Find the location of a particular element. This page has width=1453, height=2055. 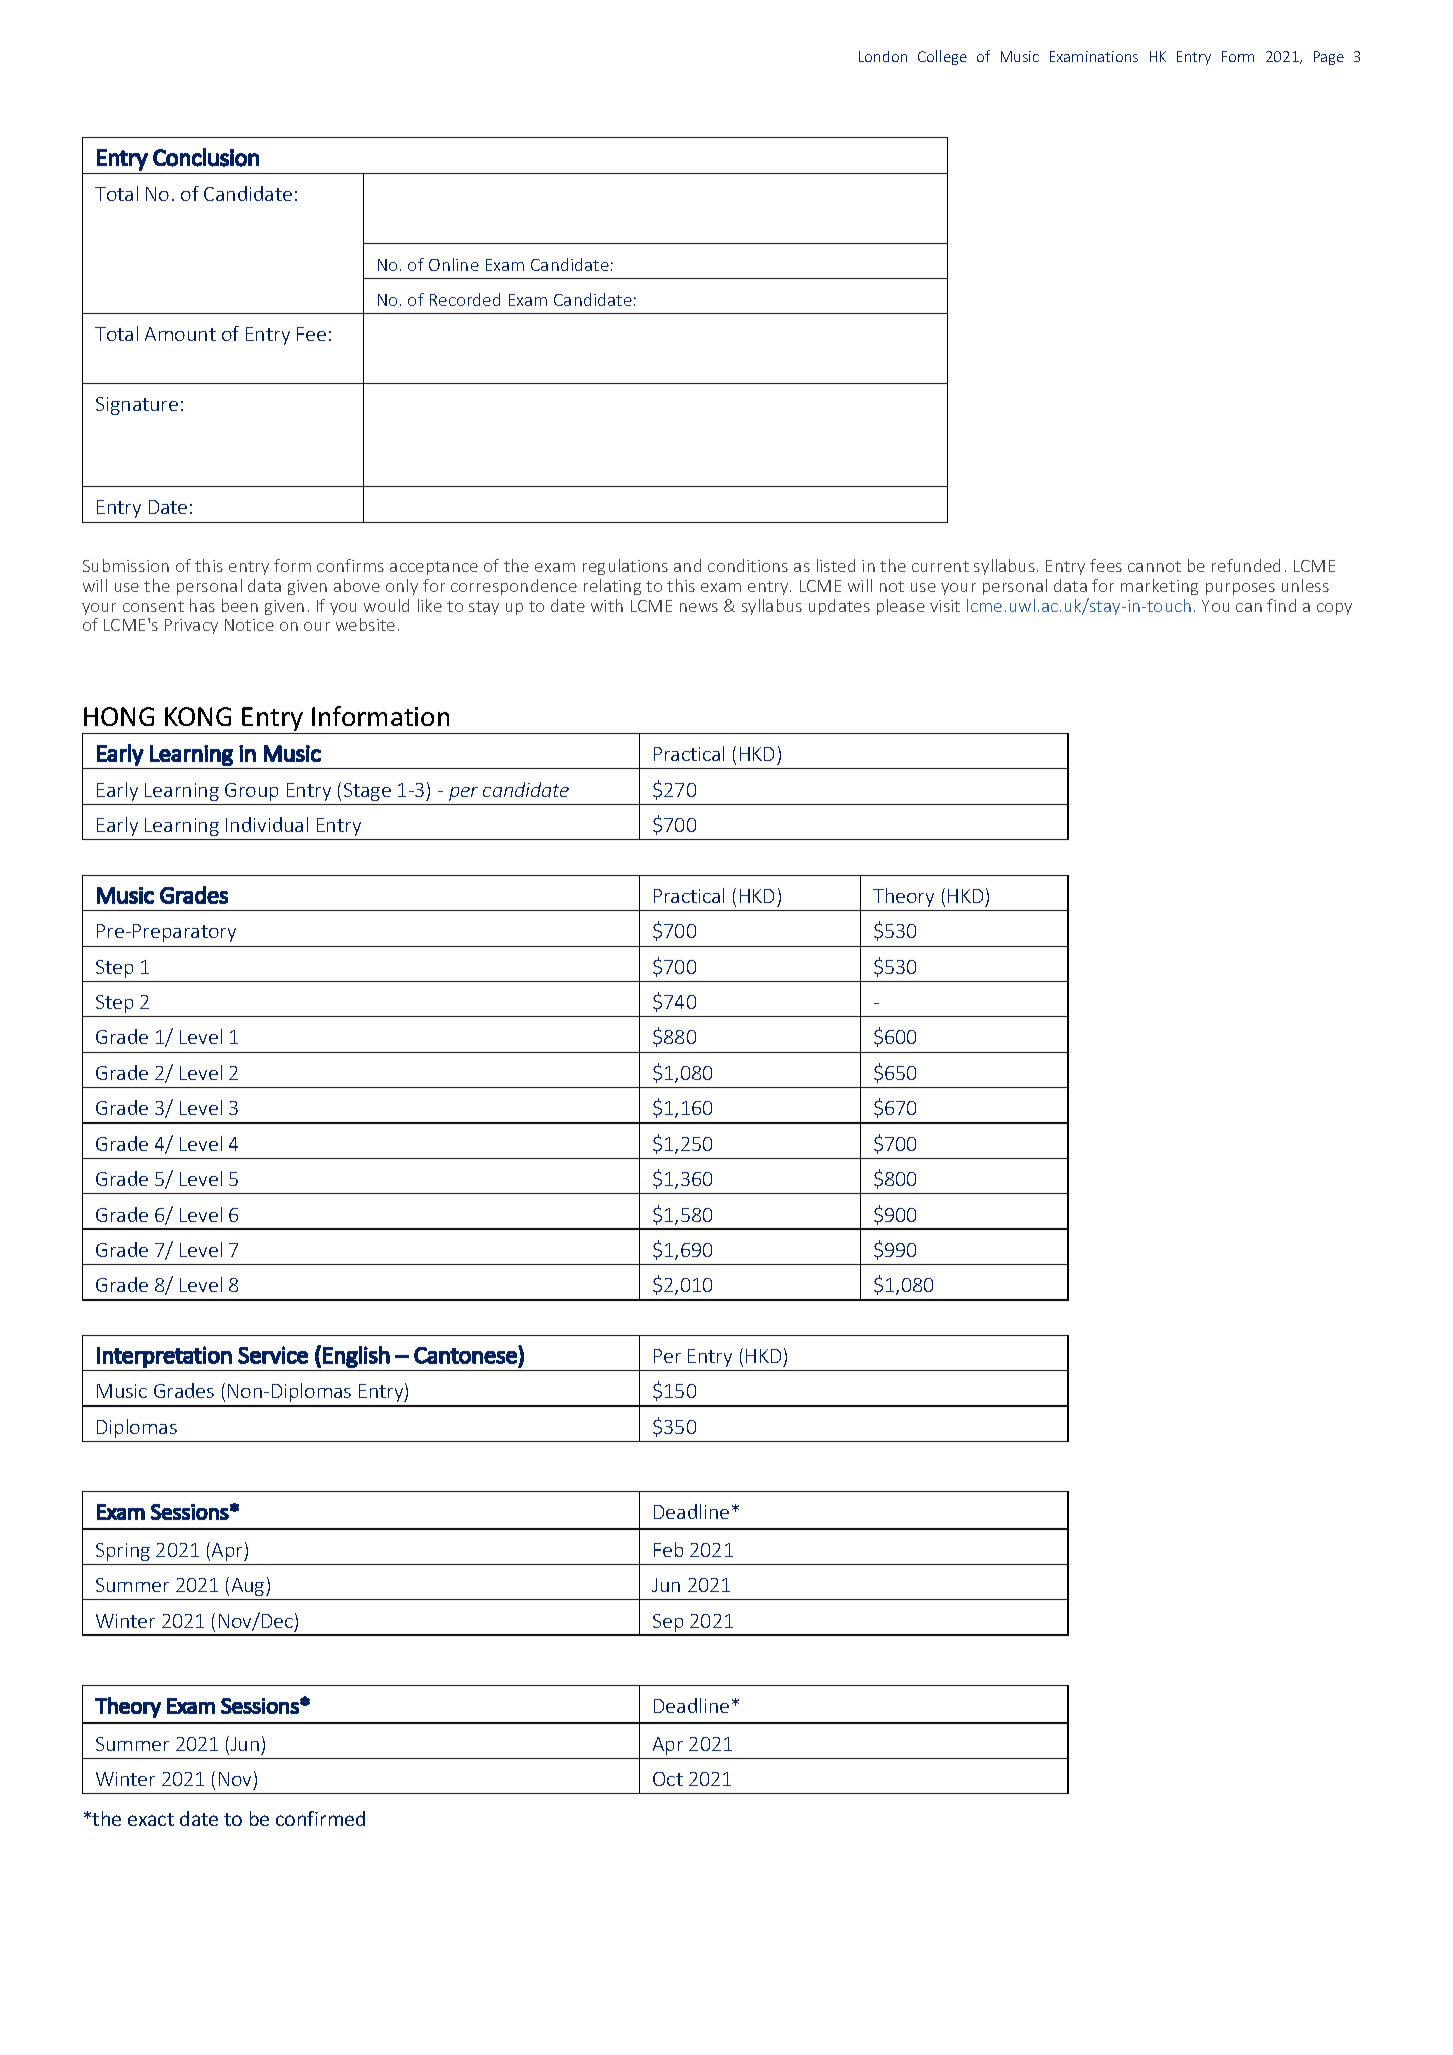

Oct is located at coordinates (668, 1779).
